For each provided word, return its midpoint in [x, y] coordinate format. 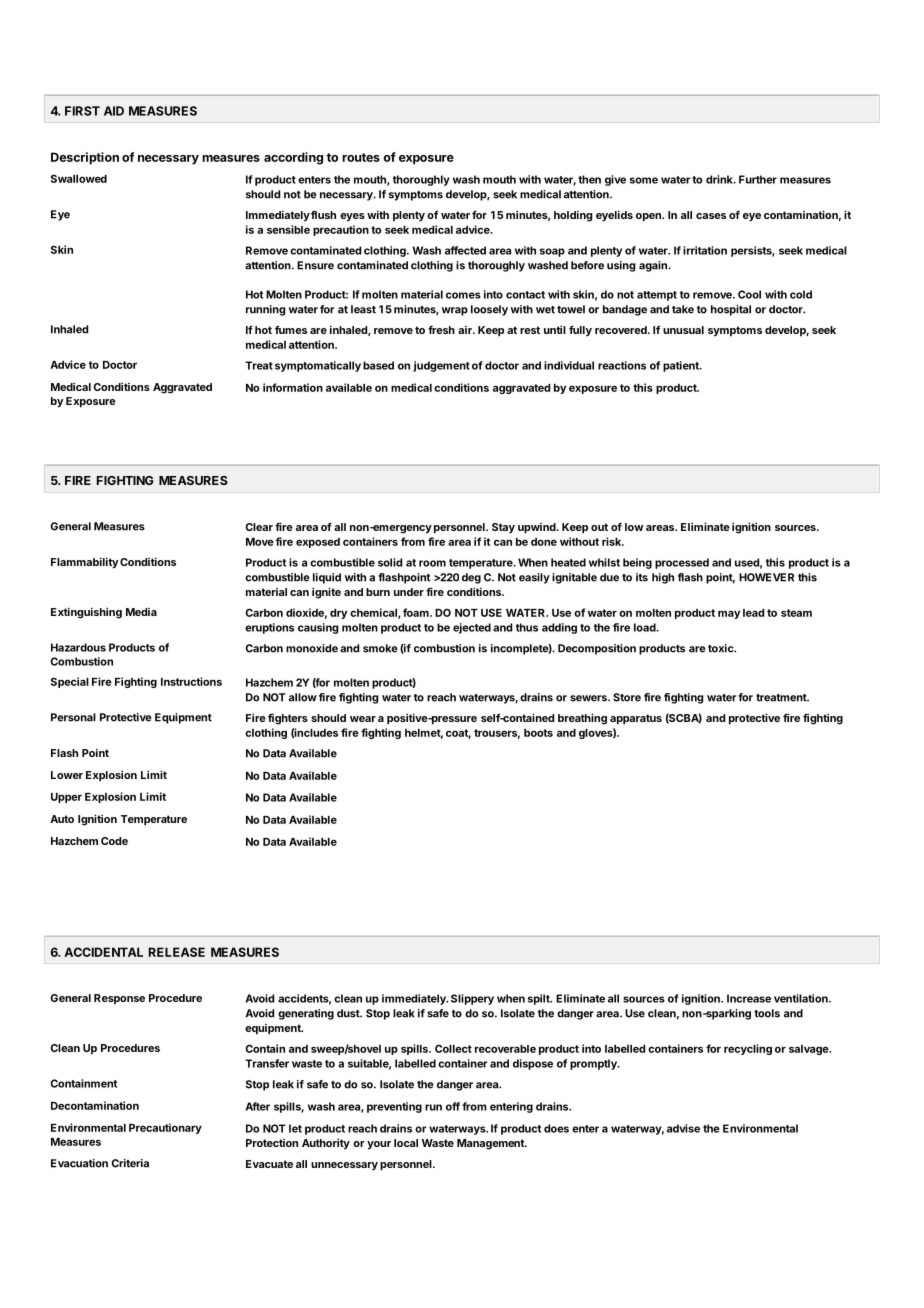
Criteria [130, 1163]
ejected [472, 628]
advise [683, 1128]
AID [114, 111]
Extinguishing [86, 613]
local [406, 1143]
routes [361, 157]
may [729, 614]
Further [758, 179]
